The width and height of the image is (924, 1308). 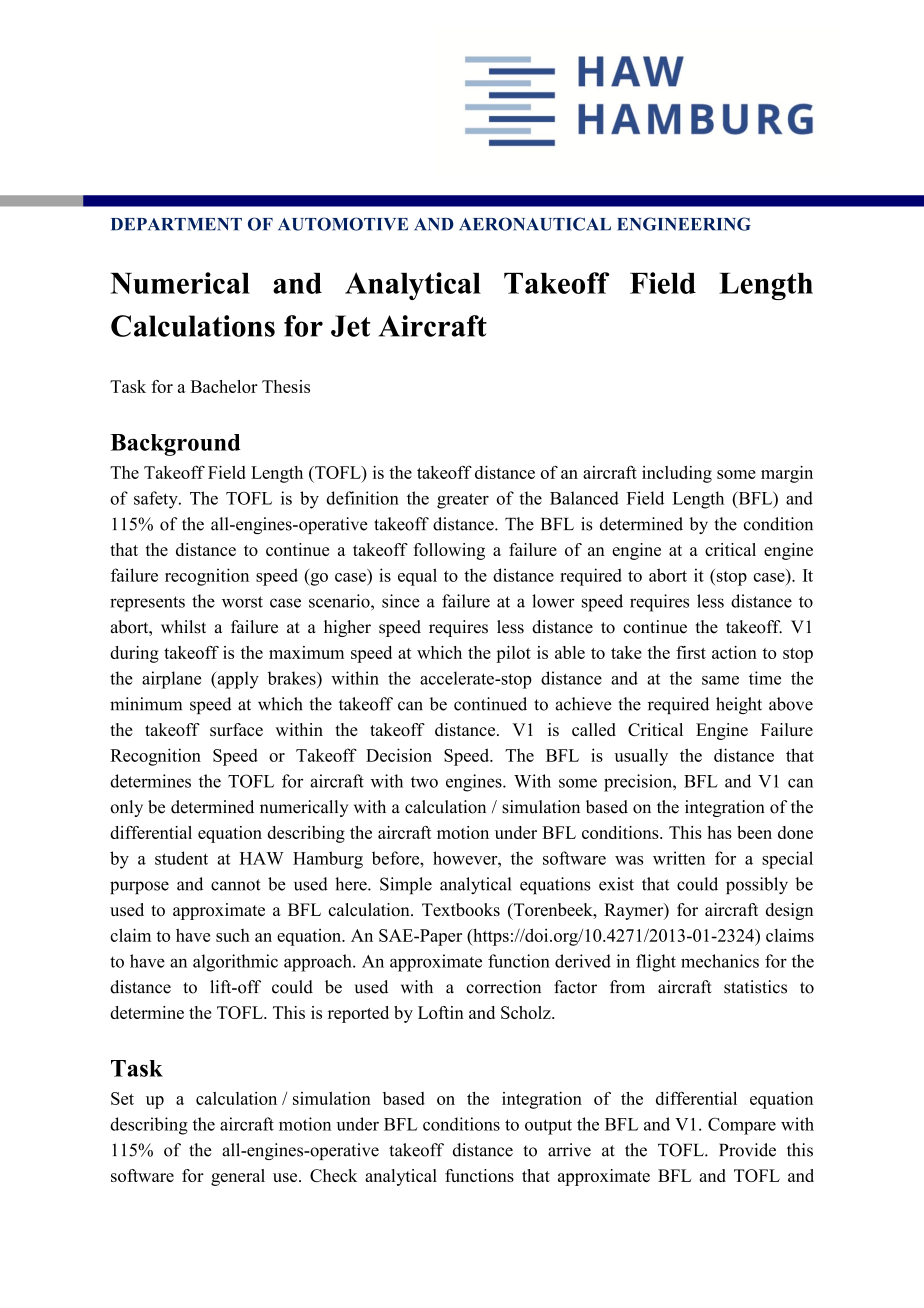 What do you see at coordinates (677, 474) in the image?
I see `including` at bounding box center [677, 474].
